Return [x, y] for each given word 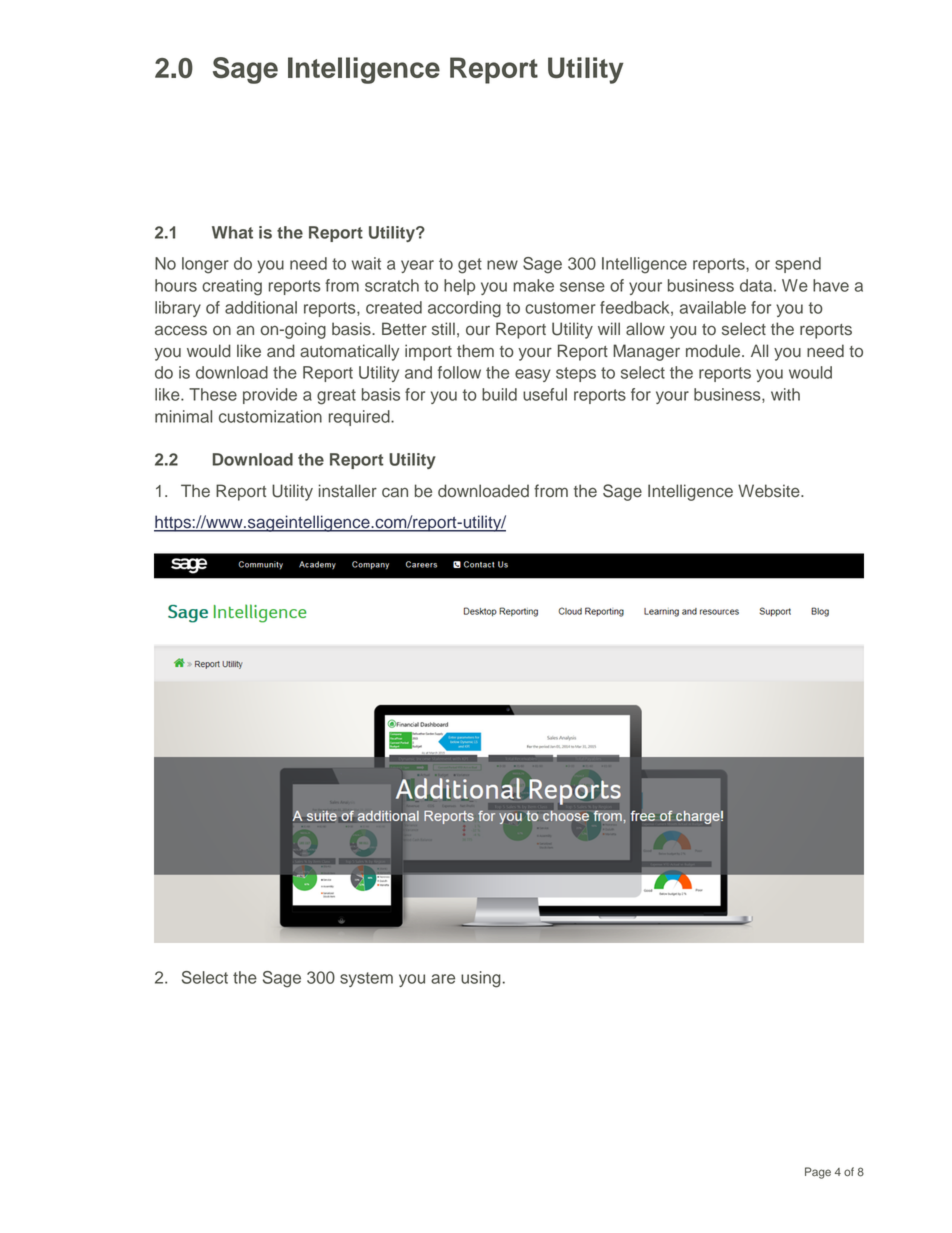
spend [798, 265]
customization [270, 416]
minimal [183, 416]
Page [818, 1173]
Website [770, 491]
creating [232, 287]
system [366, 979]
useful [545, 394]
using [481, 979]
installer [348, 491]
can [395, 492]
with [785, 394]
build [499, 394]
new [502, 265]
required [360, 418]
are [443, 979]
